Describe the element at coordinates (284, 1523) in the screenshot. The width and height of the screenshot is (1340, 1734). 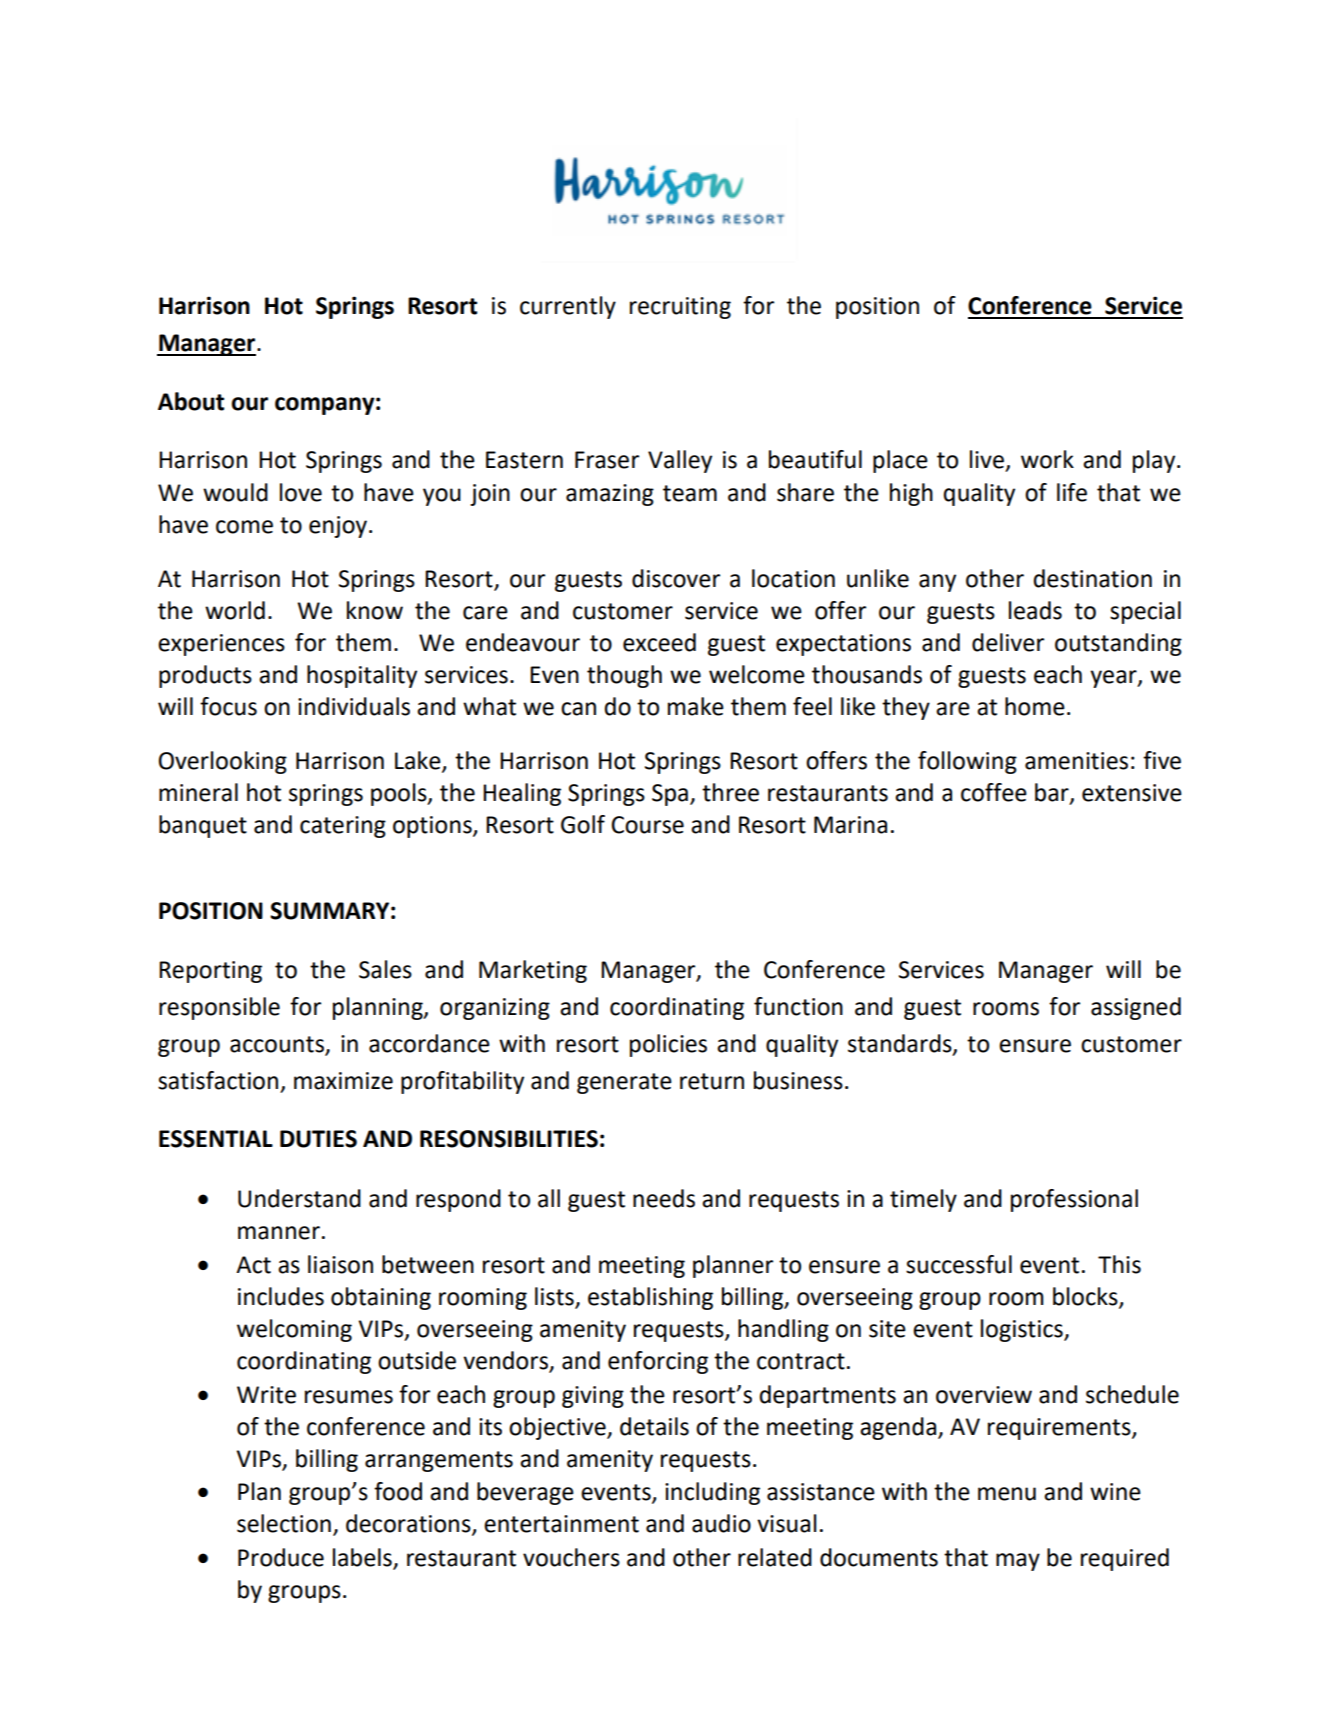
I see `selection` at that location.
